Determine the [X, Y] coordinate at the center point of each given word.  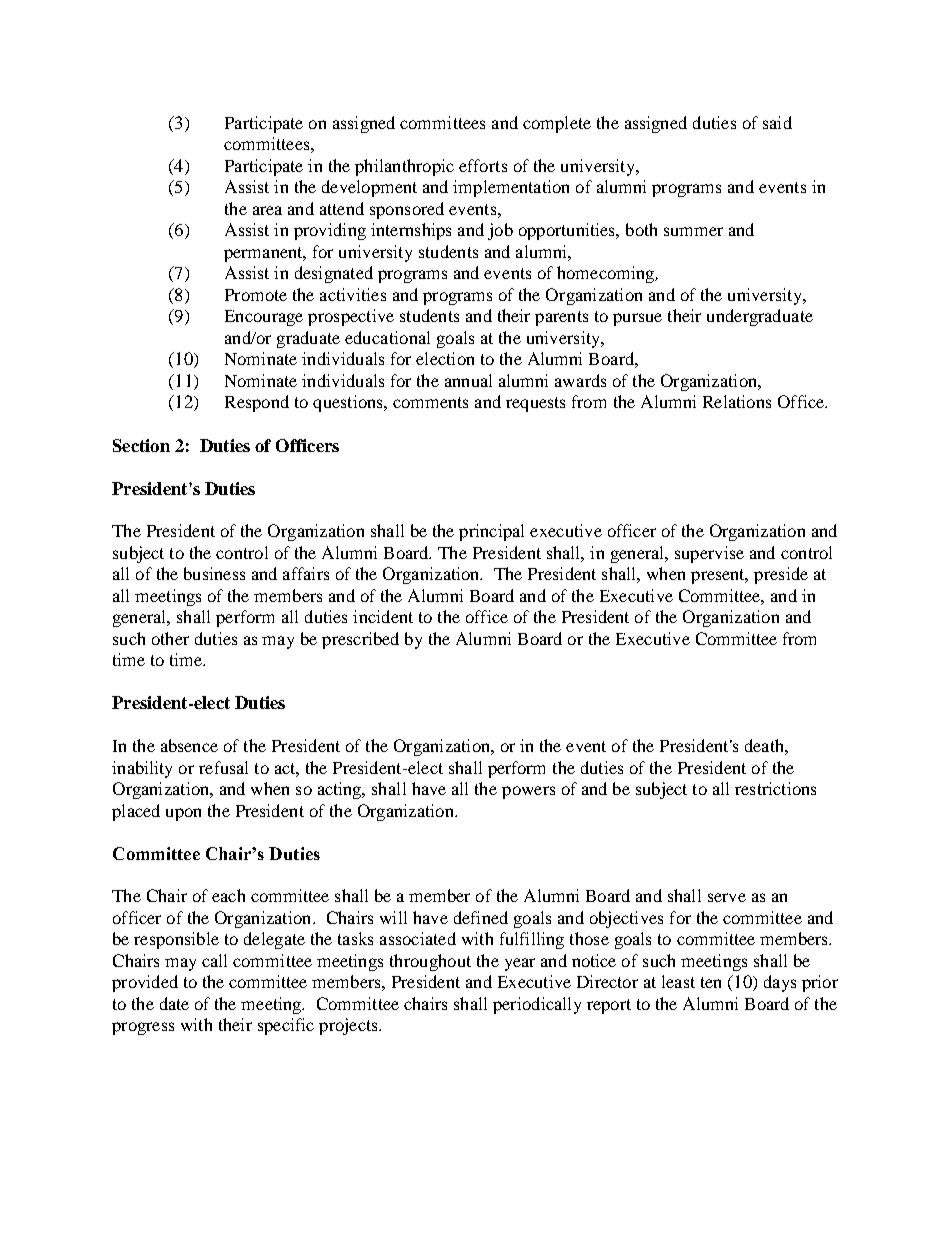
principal [491, 532]
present [719, 576]
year [520, 964]
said [777, 122]
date [174, 1003]
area [267, 210]
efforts [483, 165]
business [214, 573]
